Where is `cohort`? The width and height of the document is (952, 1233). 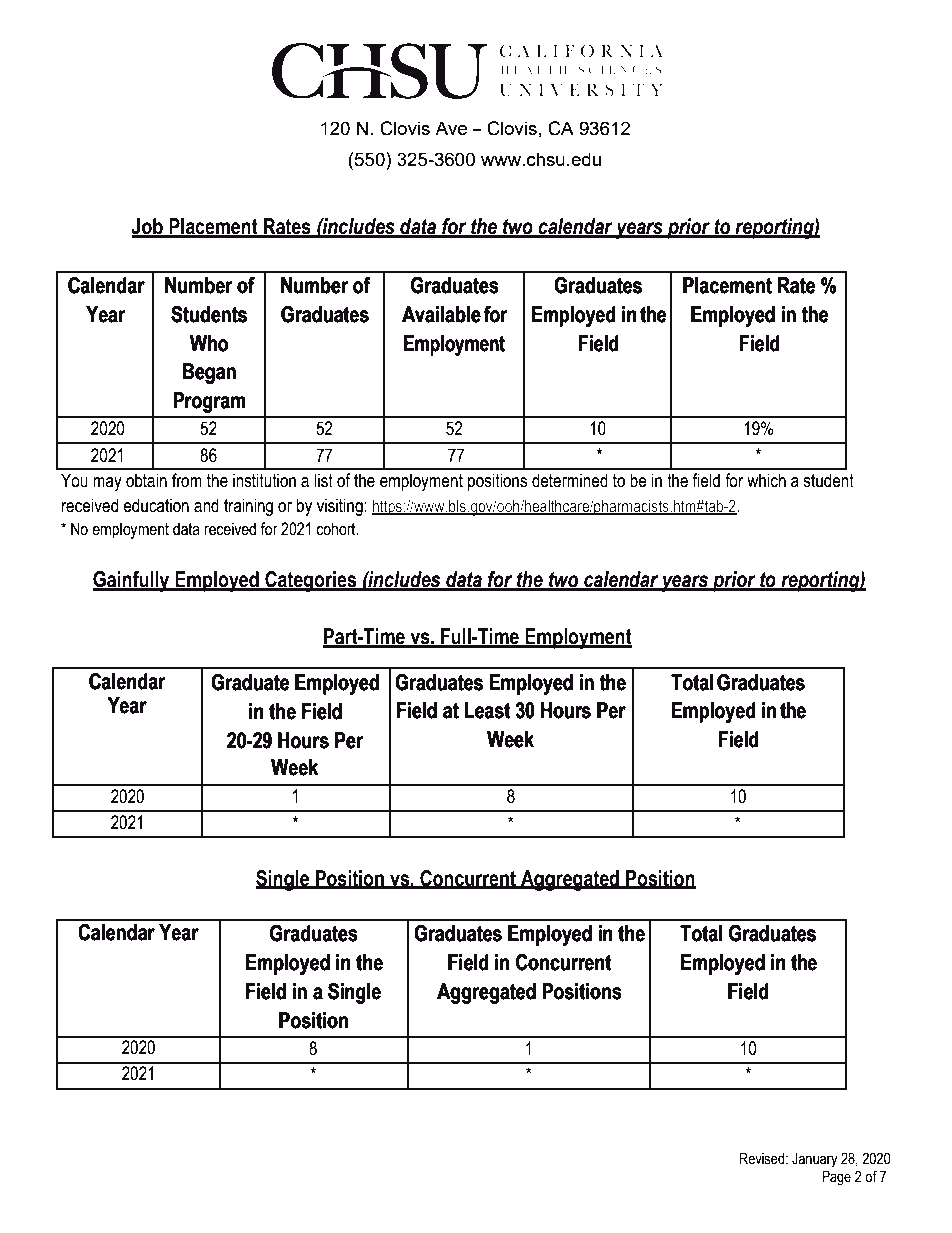 cohort is located at coordinates (337, 529).
